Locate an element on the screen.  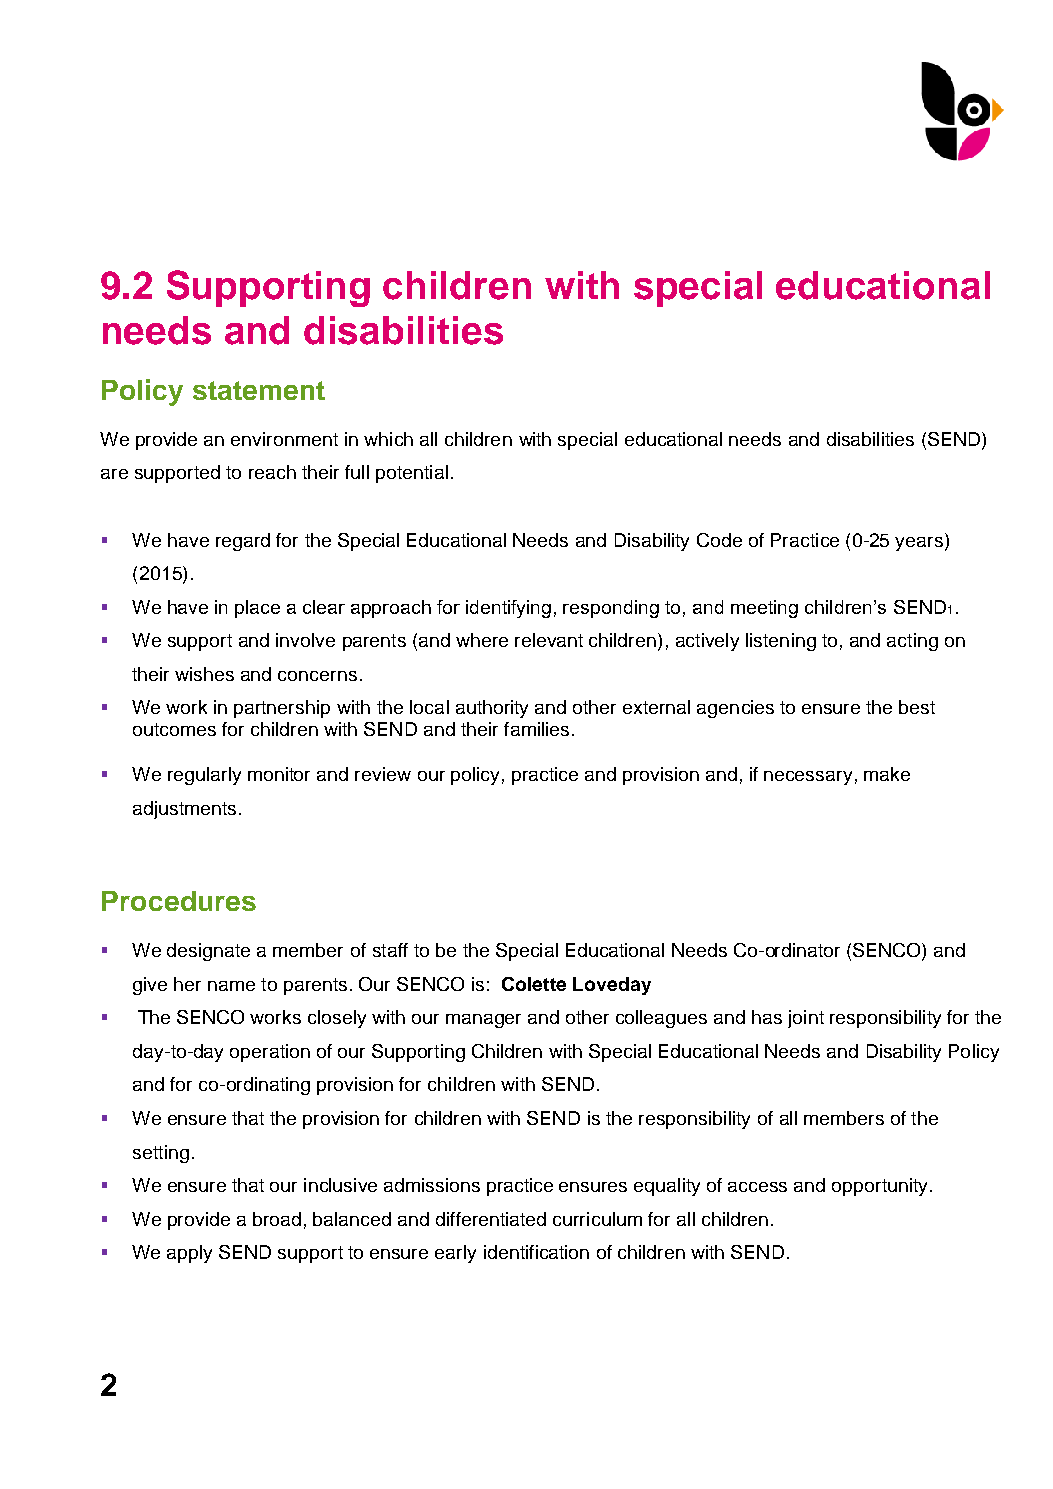
years is located at coordinates (920, 544).
